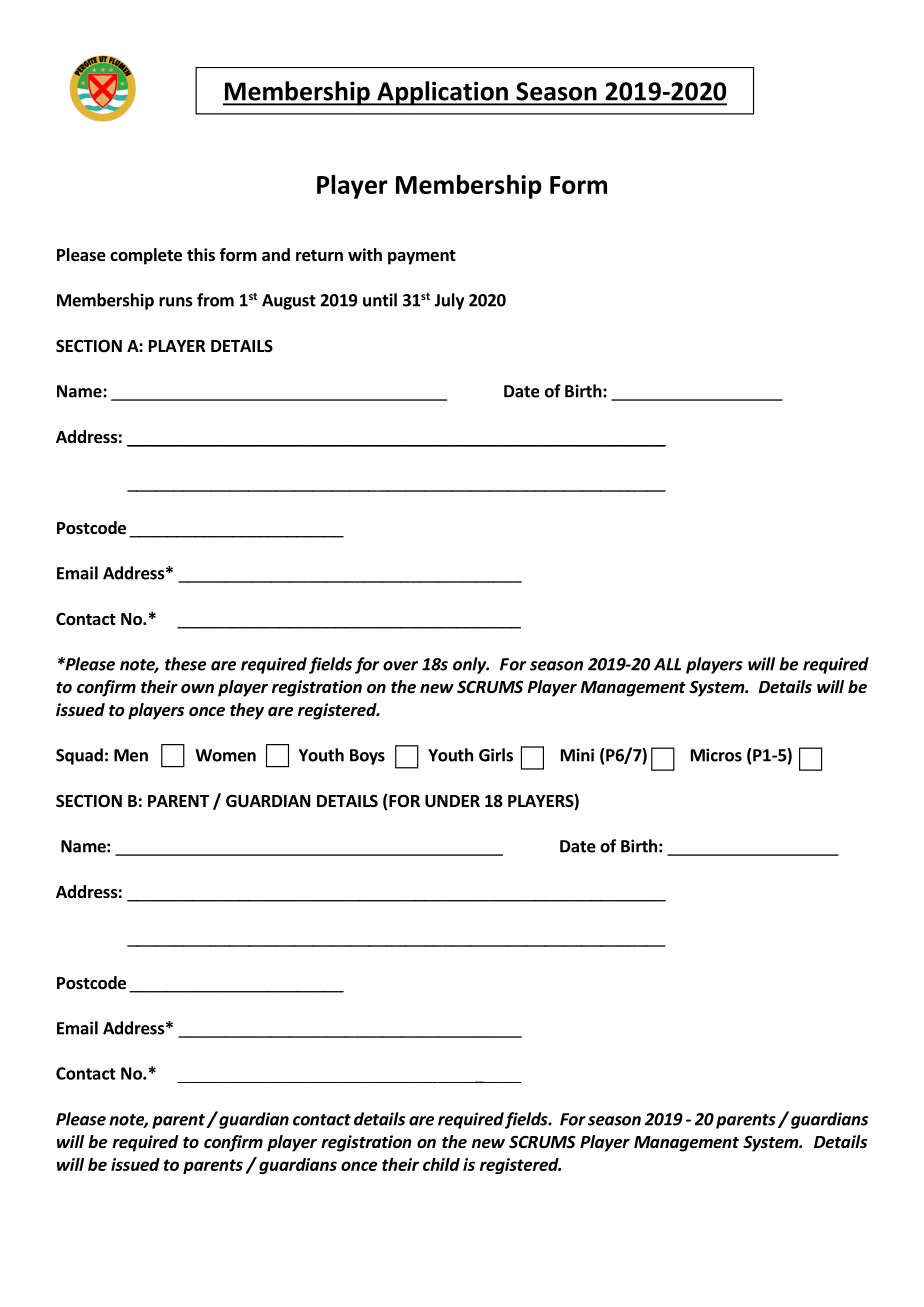 The image size is (924, 1307). Describe the element at coordinates (452, 801) in the screenshot. I see `UNDER` at that location.
